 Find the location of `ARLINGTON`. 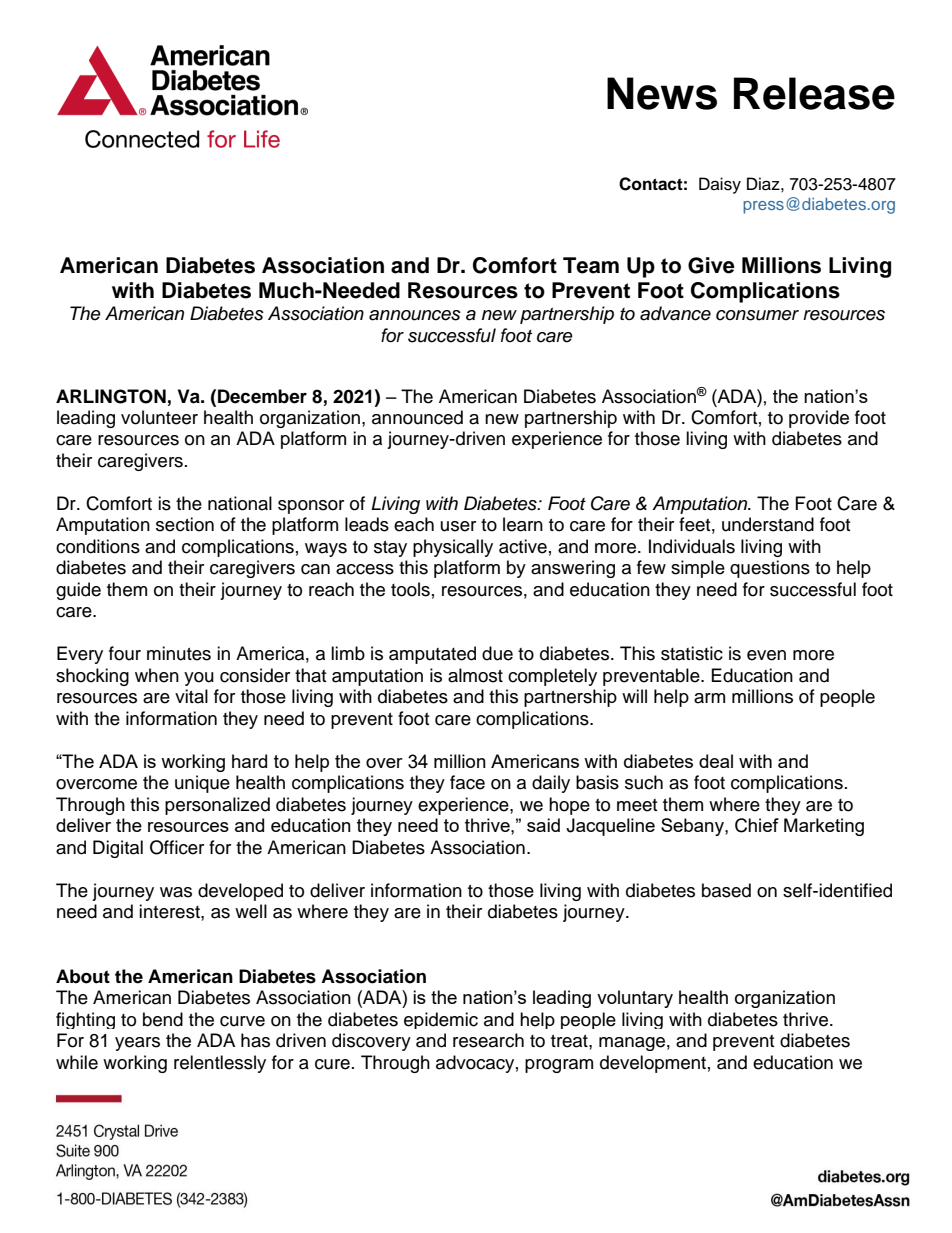

ARLINGTON is located at coordinates (111, 396).
